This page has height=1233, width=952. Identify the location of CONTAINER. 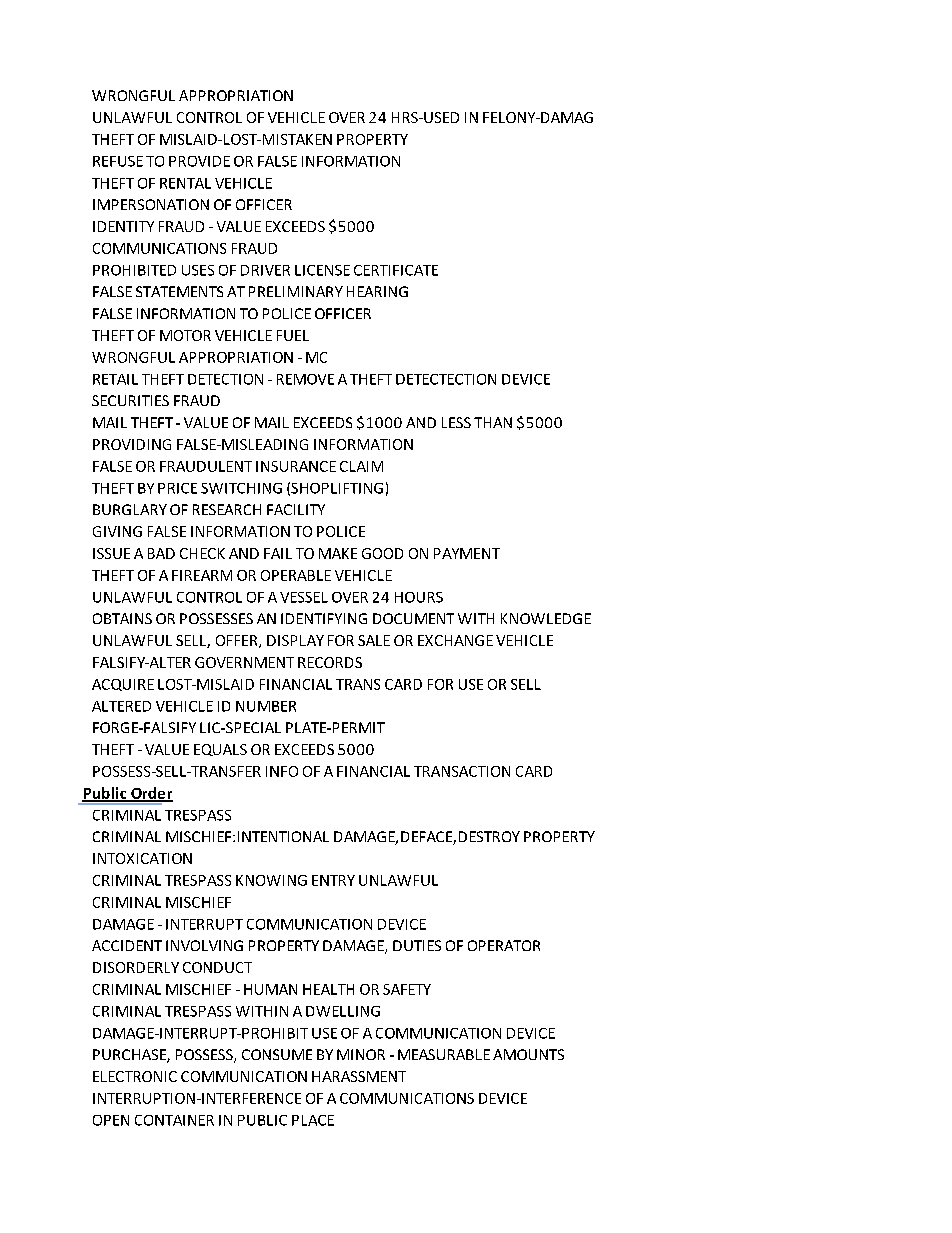
(174, 1120).
